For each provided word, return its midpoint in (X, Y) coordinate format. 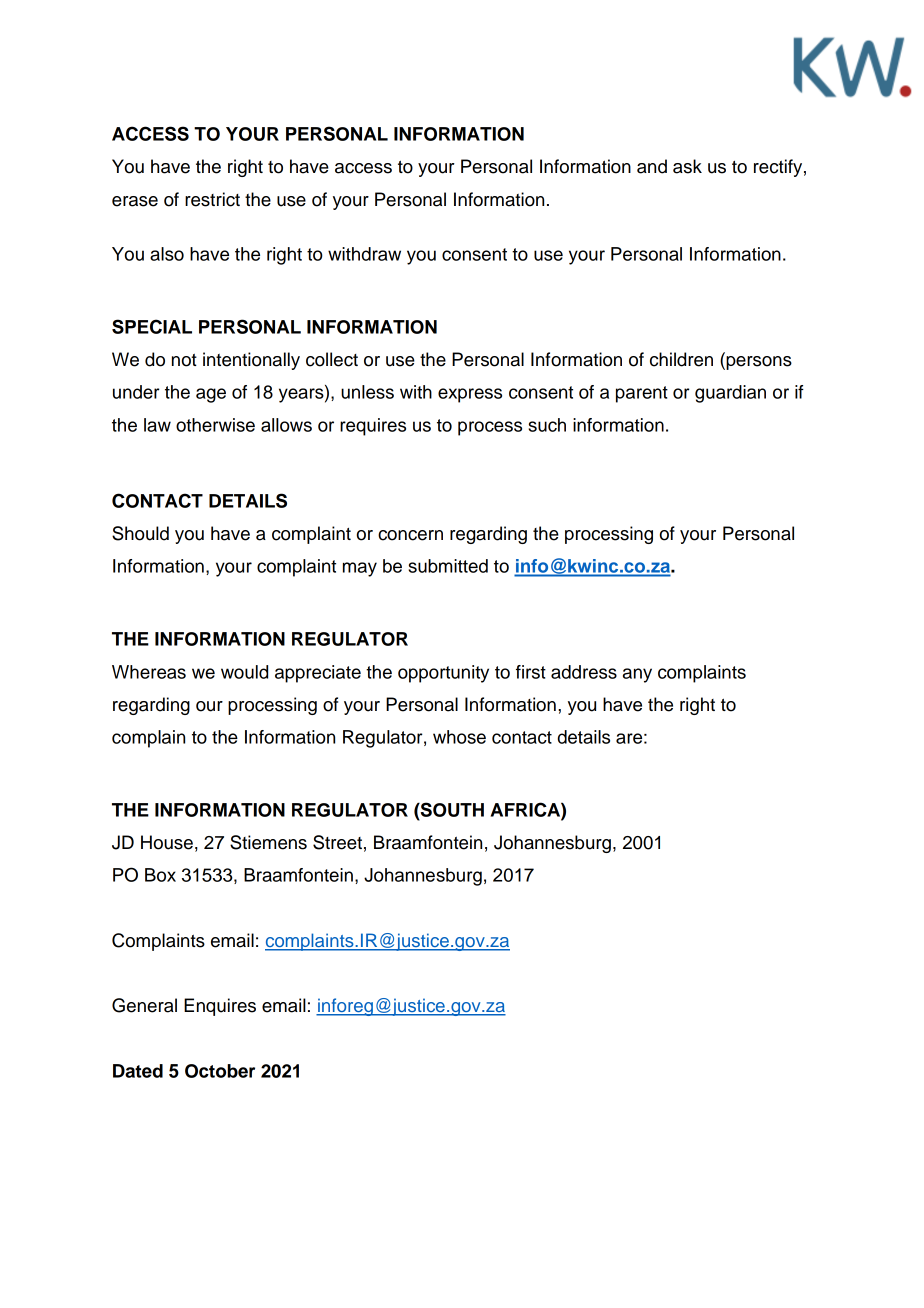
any (637, 675)
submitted (448, 566)
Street (337, 842)
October (220, 1071)
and (652, 166)
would (244, 672)
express (470, 395)
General (144, 1005)
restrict (212, 199)
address (584, 672)
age (211, 395)
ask (687, 166)
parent (642, 394)
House (167, 842)
